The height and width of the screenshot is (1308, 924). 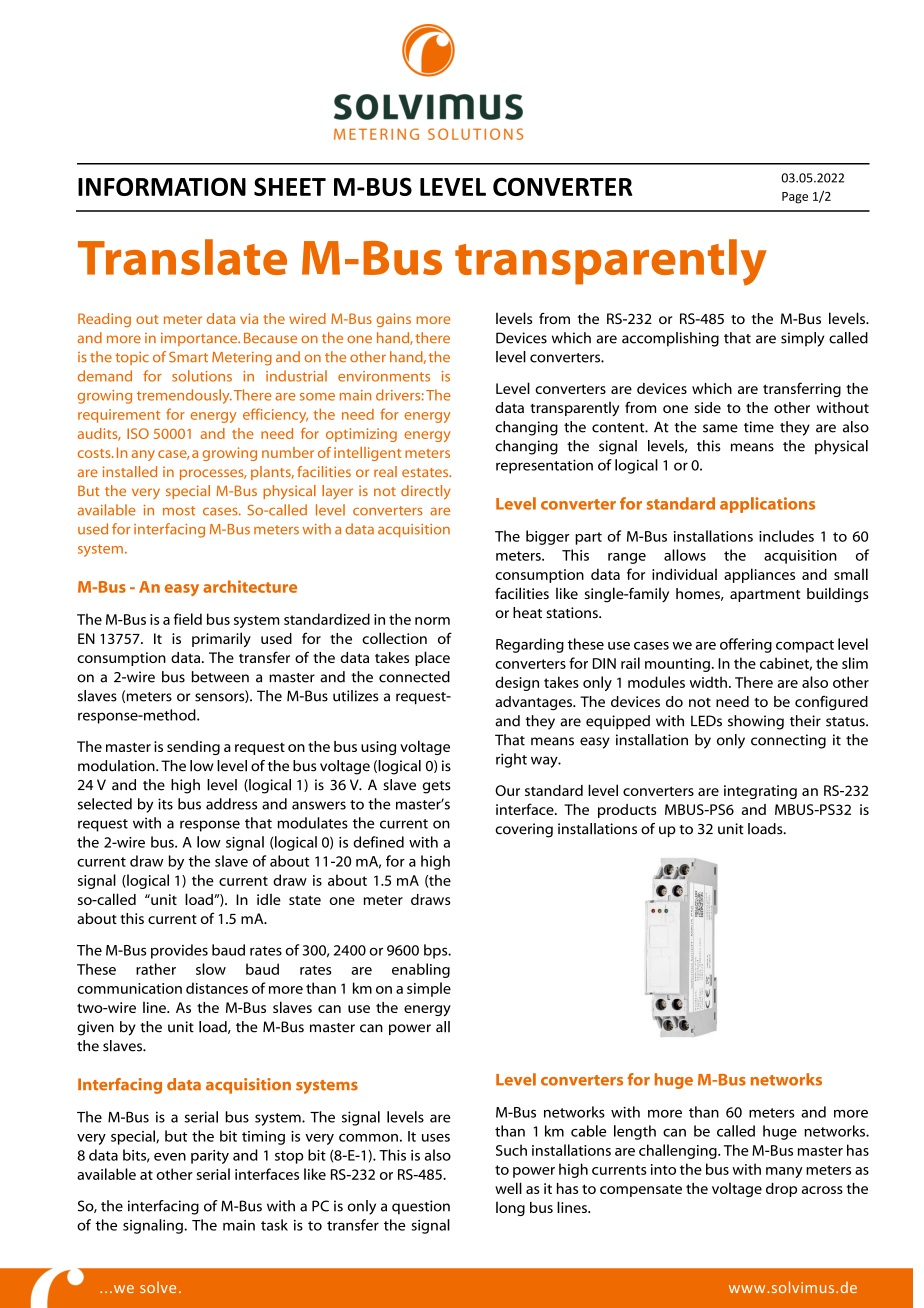 What do you see at coordinates (781, 1190) in the screenshot?
I see `drop` at bounding box center [781, 1190].
